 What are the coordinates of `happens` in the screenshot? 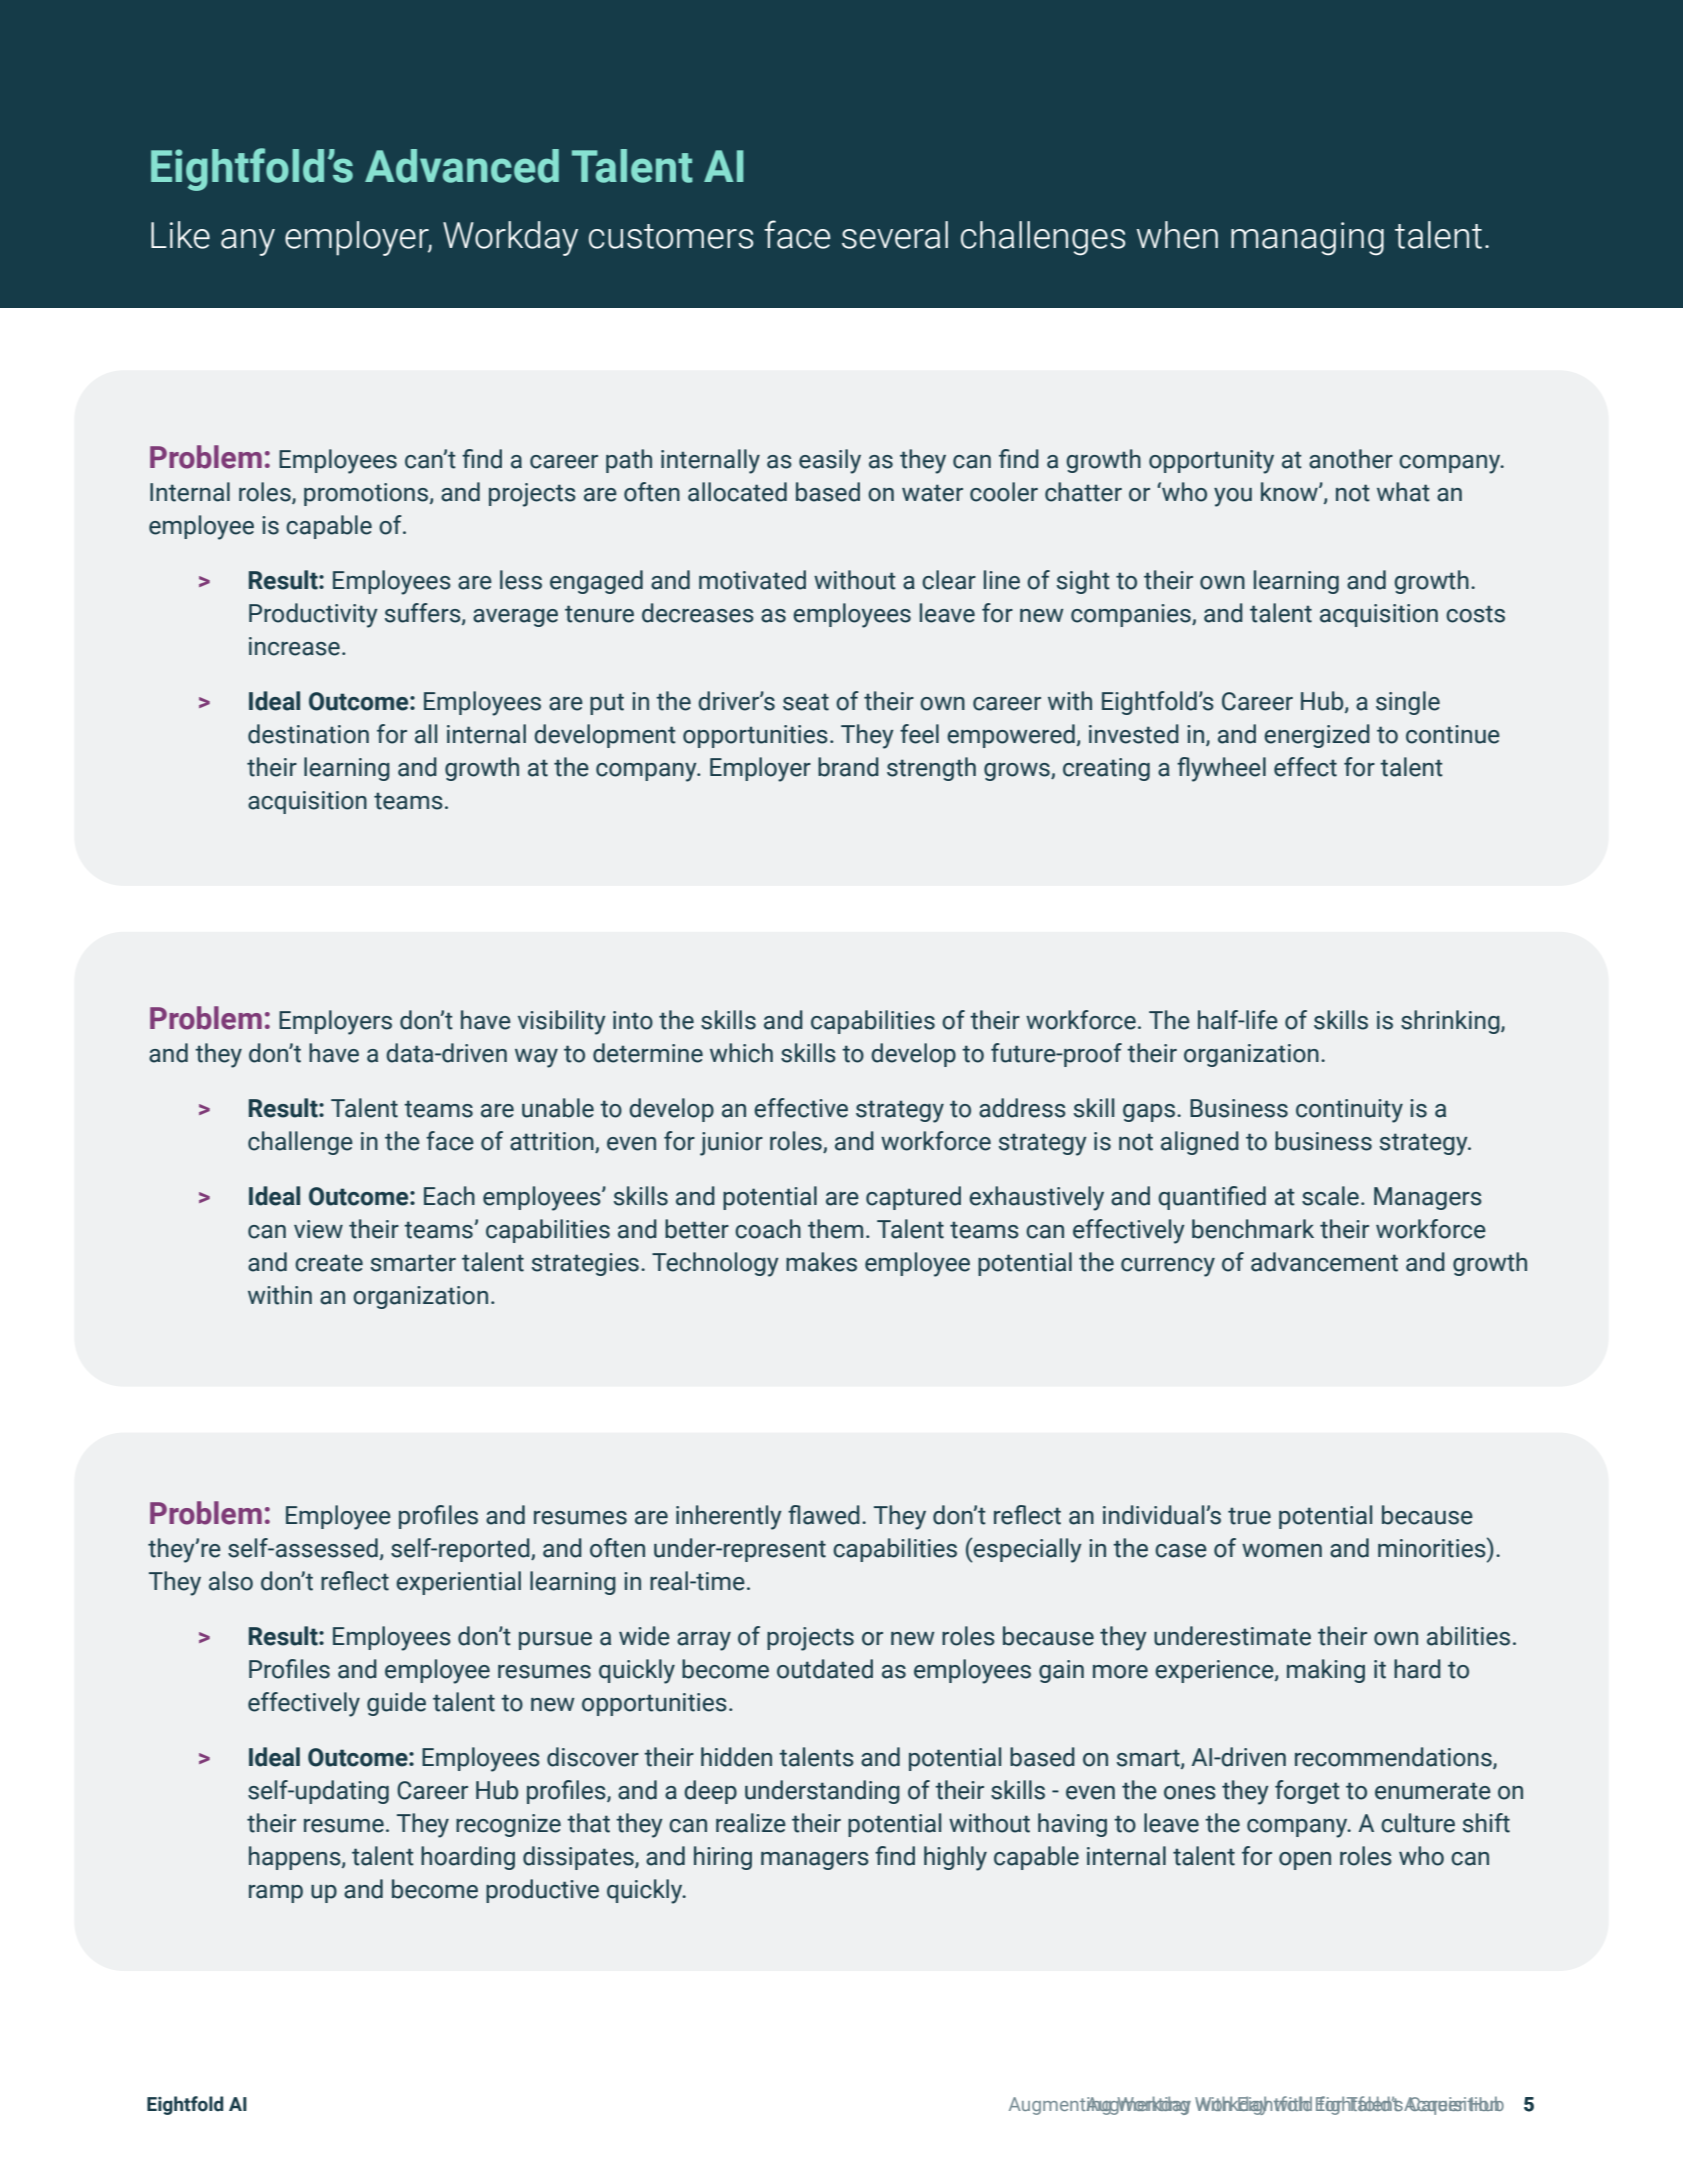 It's located at (296, 1858).
